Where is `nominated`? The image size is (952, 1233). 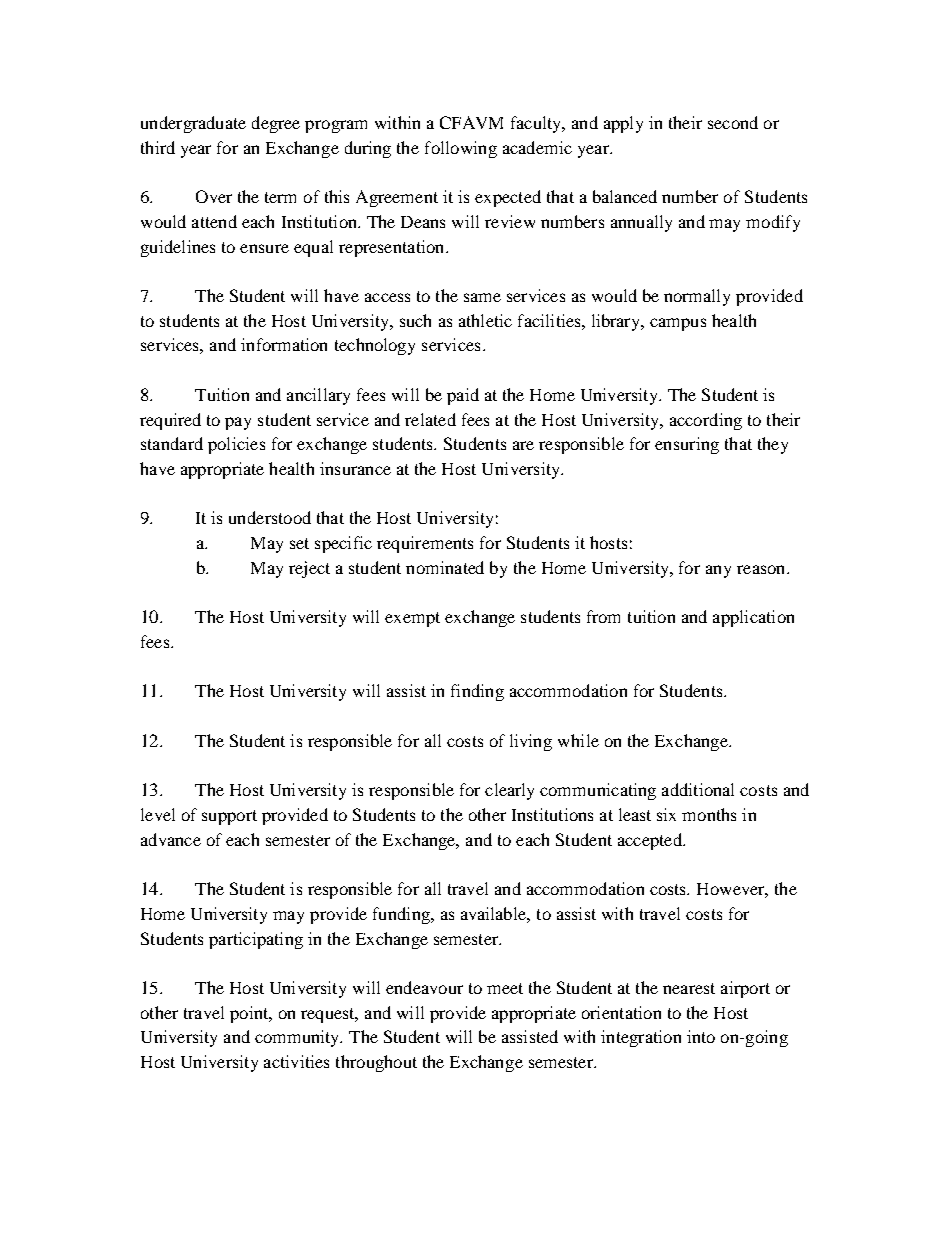 nominated is located at coordinates (445, 567).
